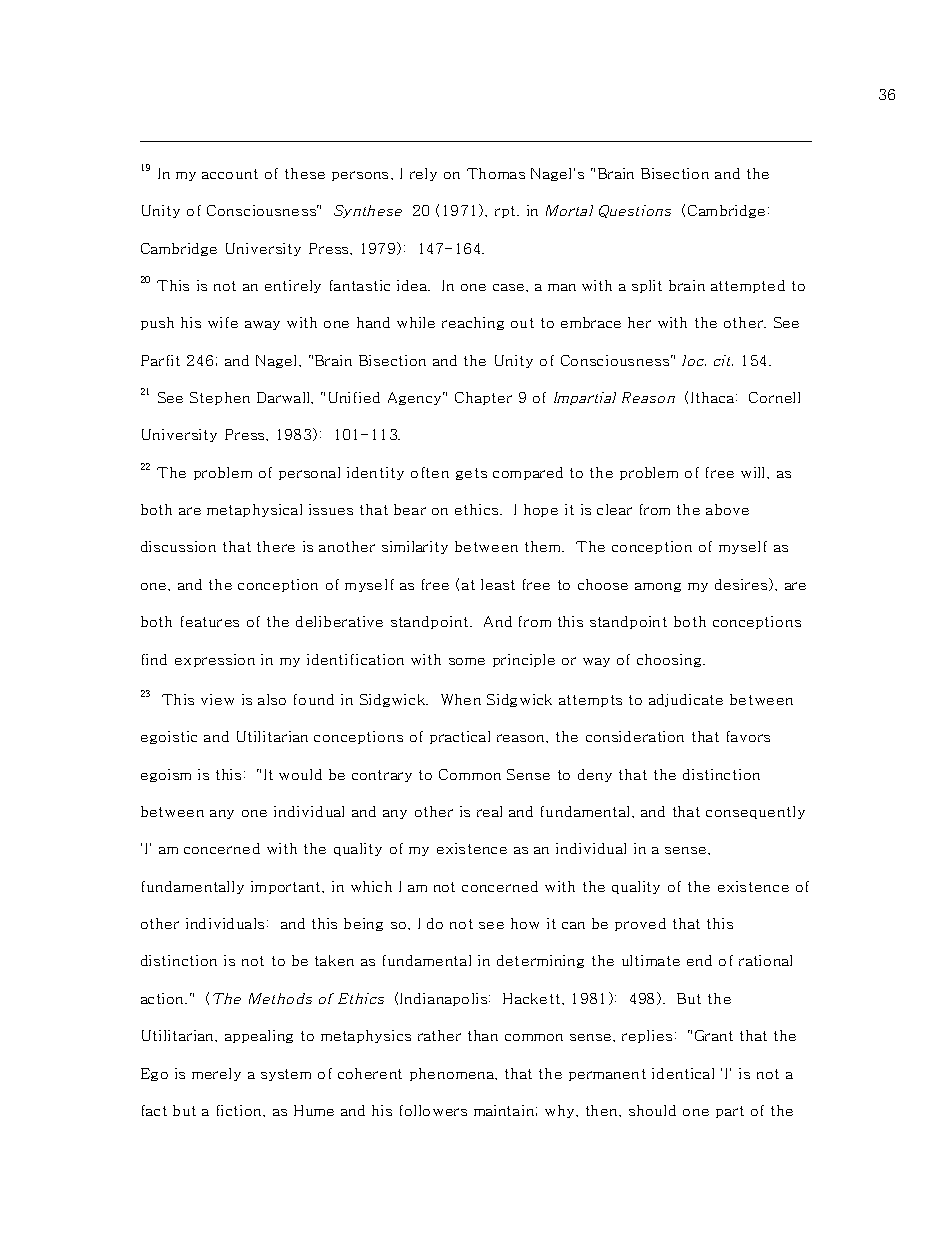 This screenshot has height=1233, width=952. I want to click on important, so click(287, 887).
